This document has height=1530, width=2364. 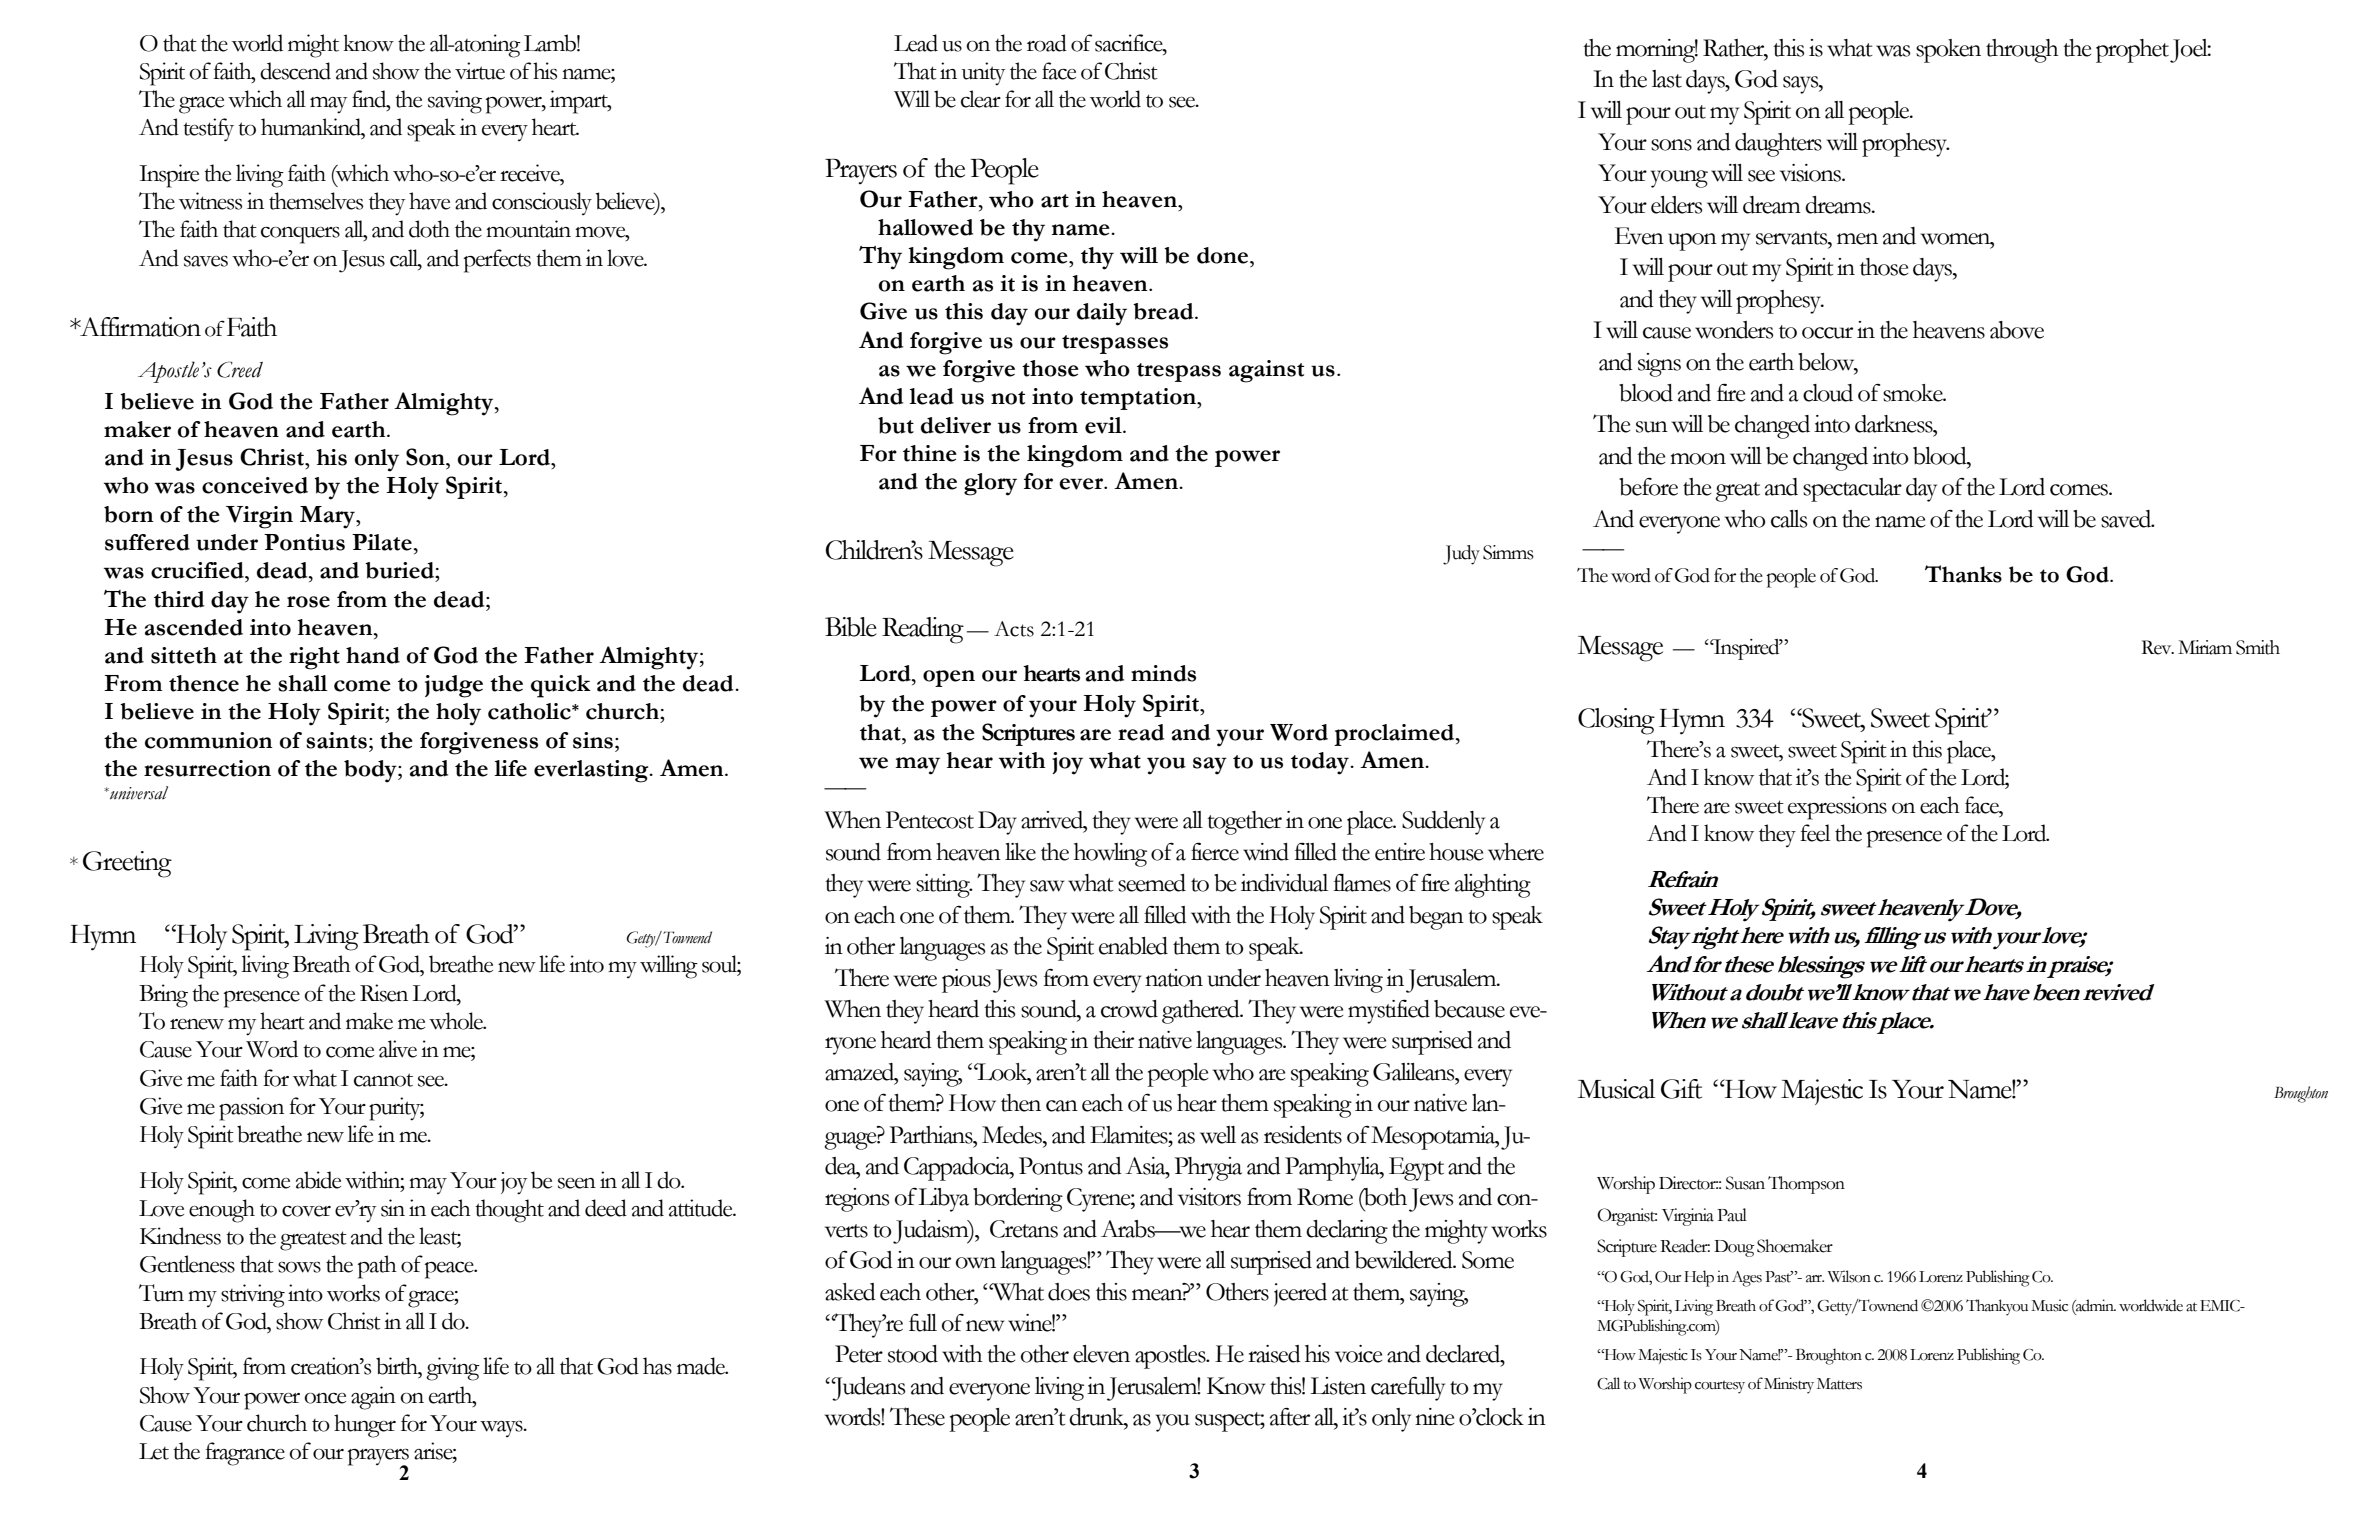 What do you see at coordinates (455, 102) in the document?
I see `saving` at bounding box center [455, 102].
